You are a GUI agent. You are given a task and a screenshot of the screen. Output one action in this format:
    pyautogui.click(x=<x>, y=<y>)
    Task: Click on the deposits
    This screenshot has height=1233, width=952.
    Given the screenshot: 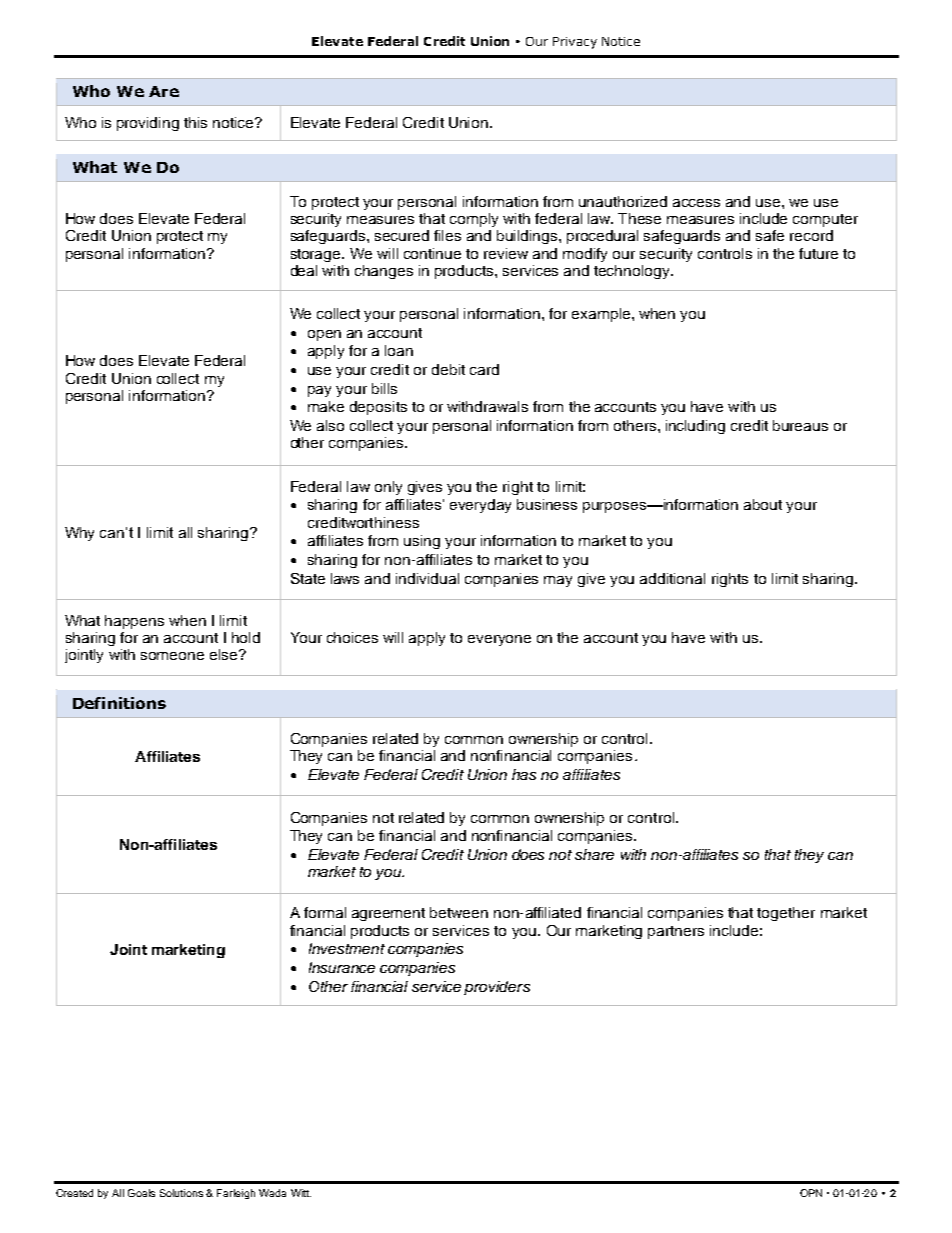 What is the action you would take?
    pyautogui.click(x=378, y=408)
